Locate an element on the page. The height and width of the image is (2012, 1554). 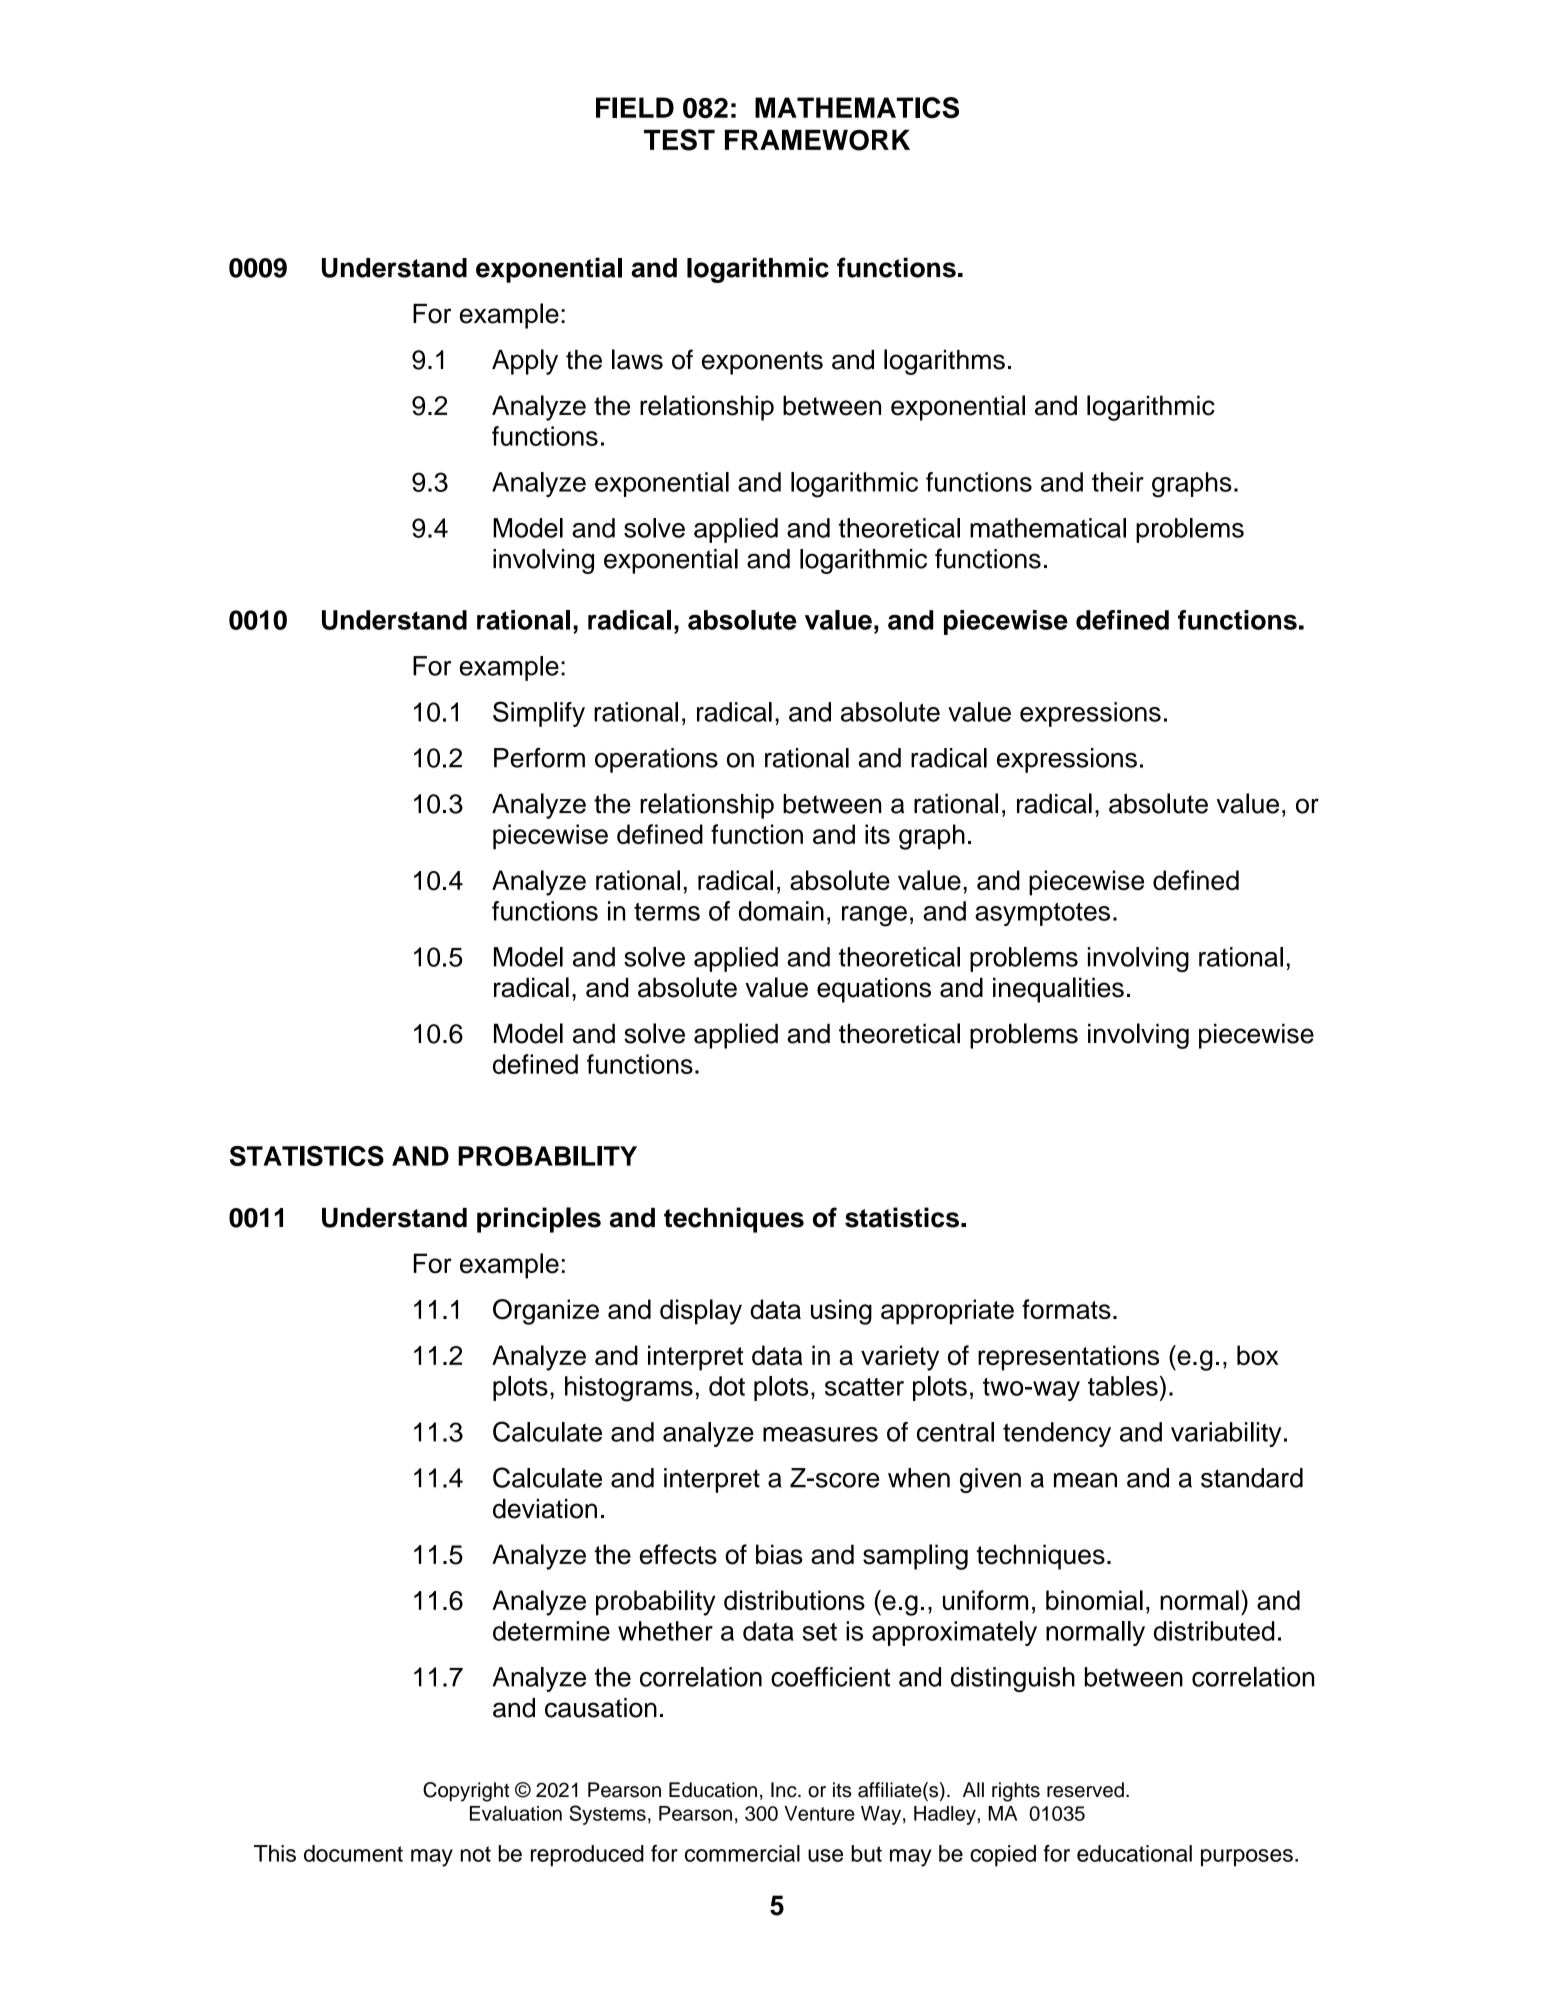
Venture is located at coordinates (819, 1813).
